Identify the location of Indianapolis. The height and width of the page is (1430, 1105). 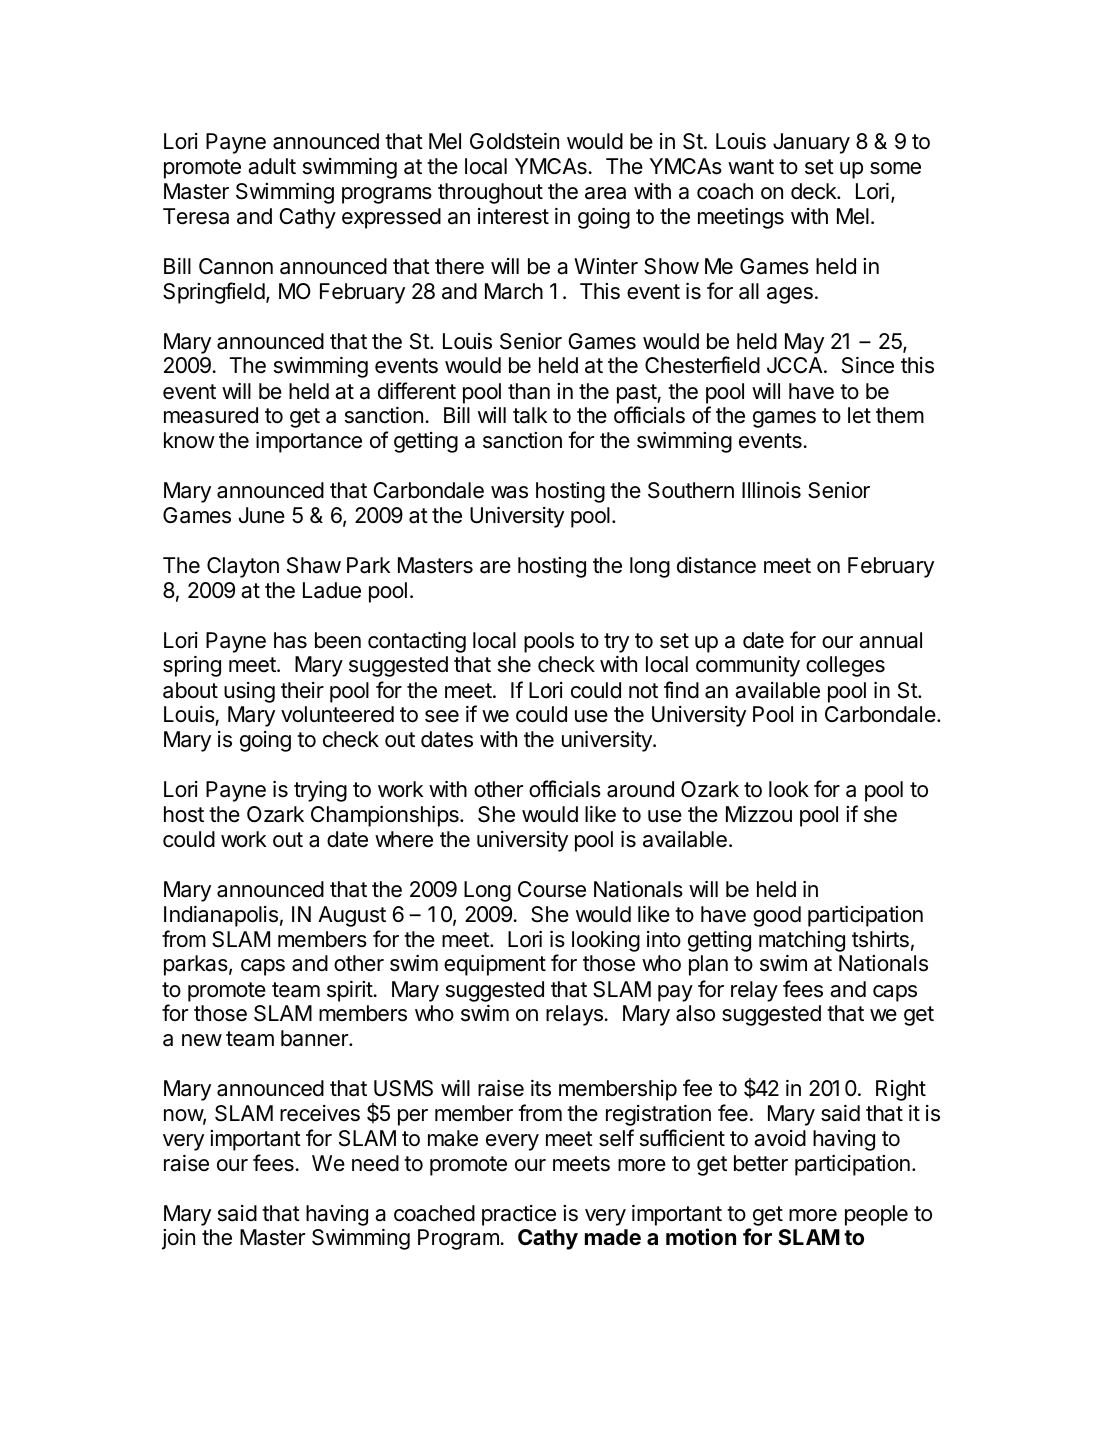
(221, 916).
